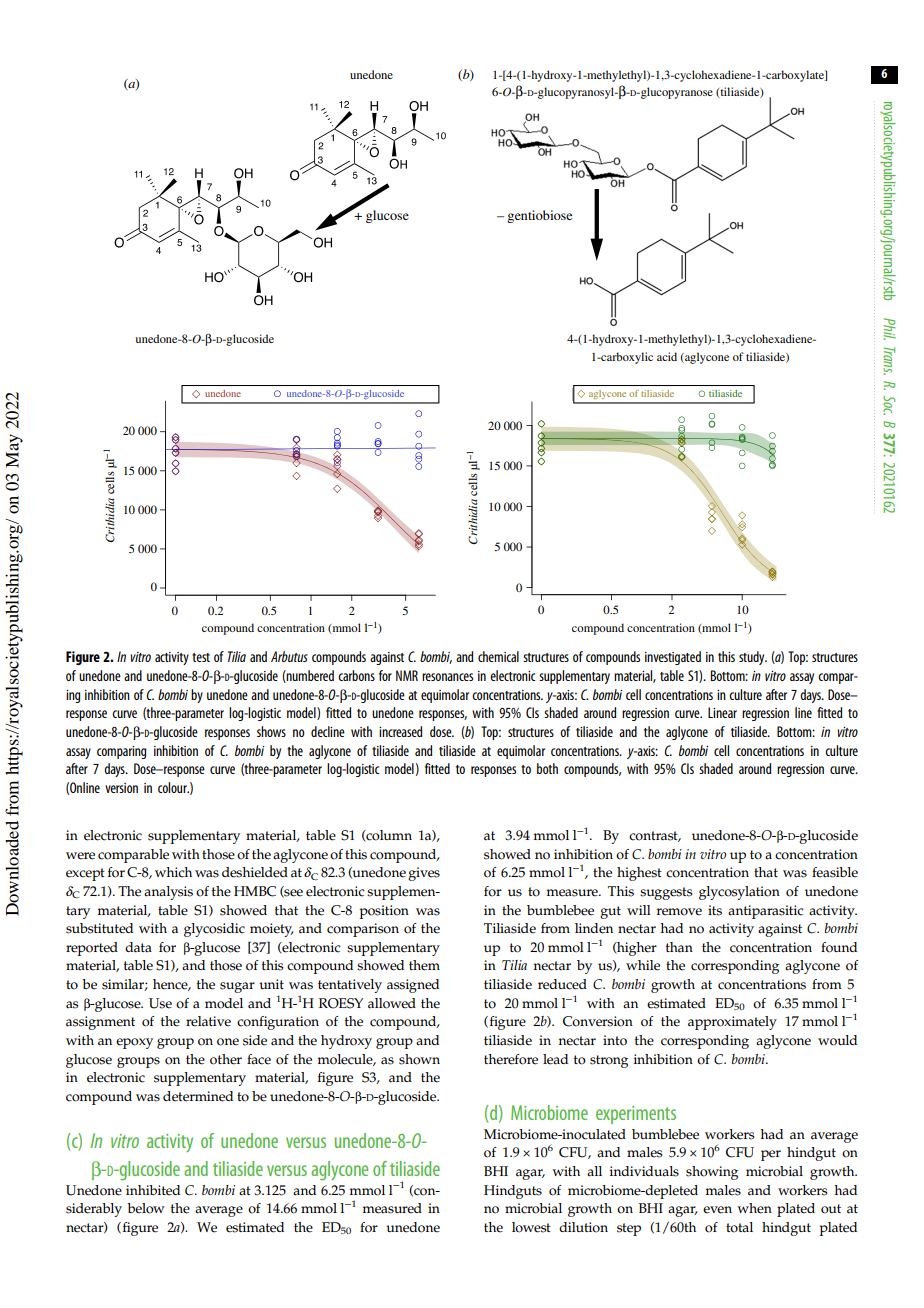  What do you see at coordinates (419, 1059) in the document?
I see `shown` at bounding box center [419, 1059].
